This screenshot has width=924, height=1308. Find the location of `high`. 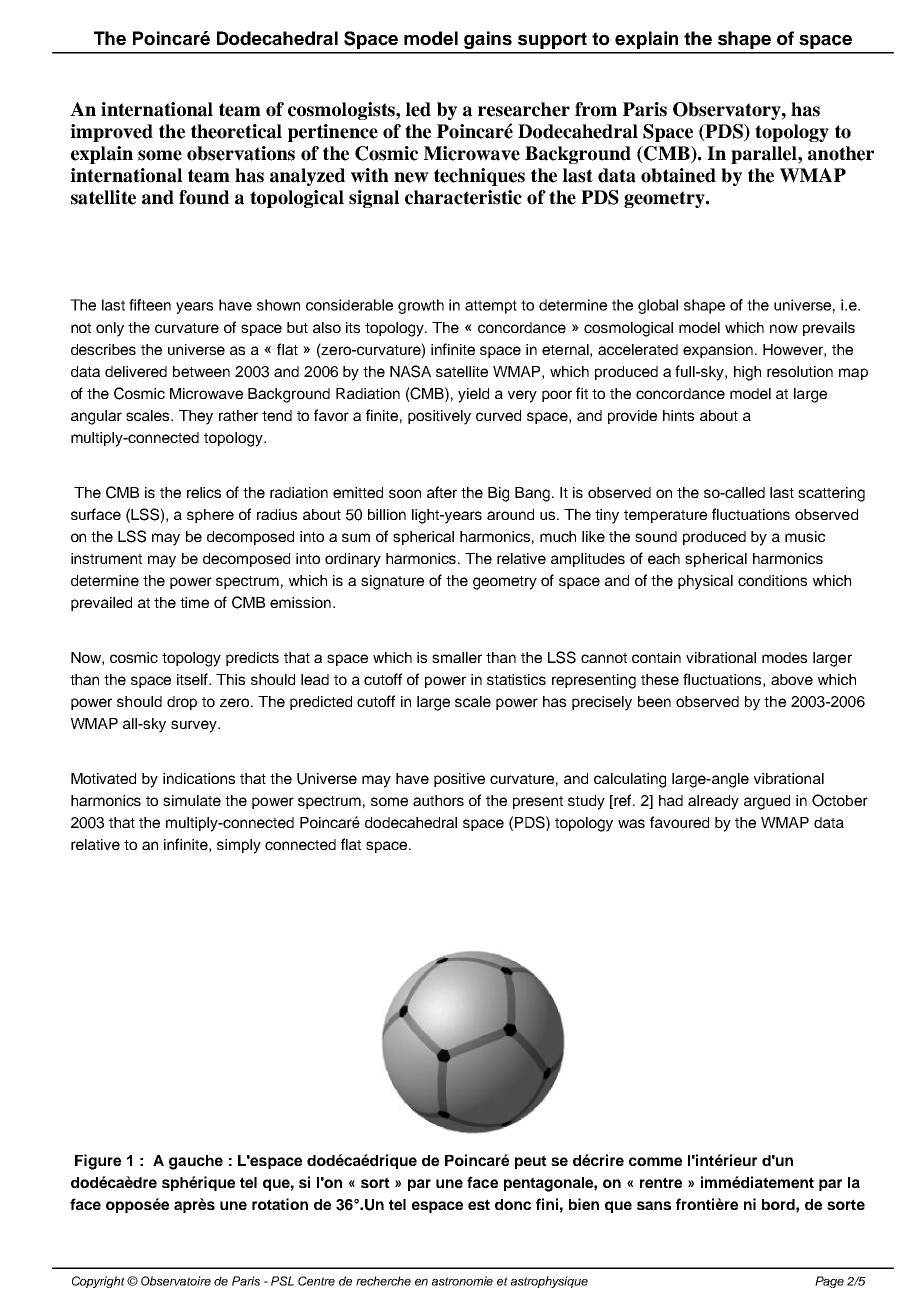

high is located at coordinates (747, 373).
